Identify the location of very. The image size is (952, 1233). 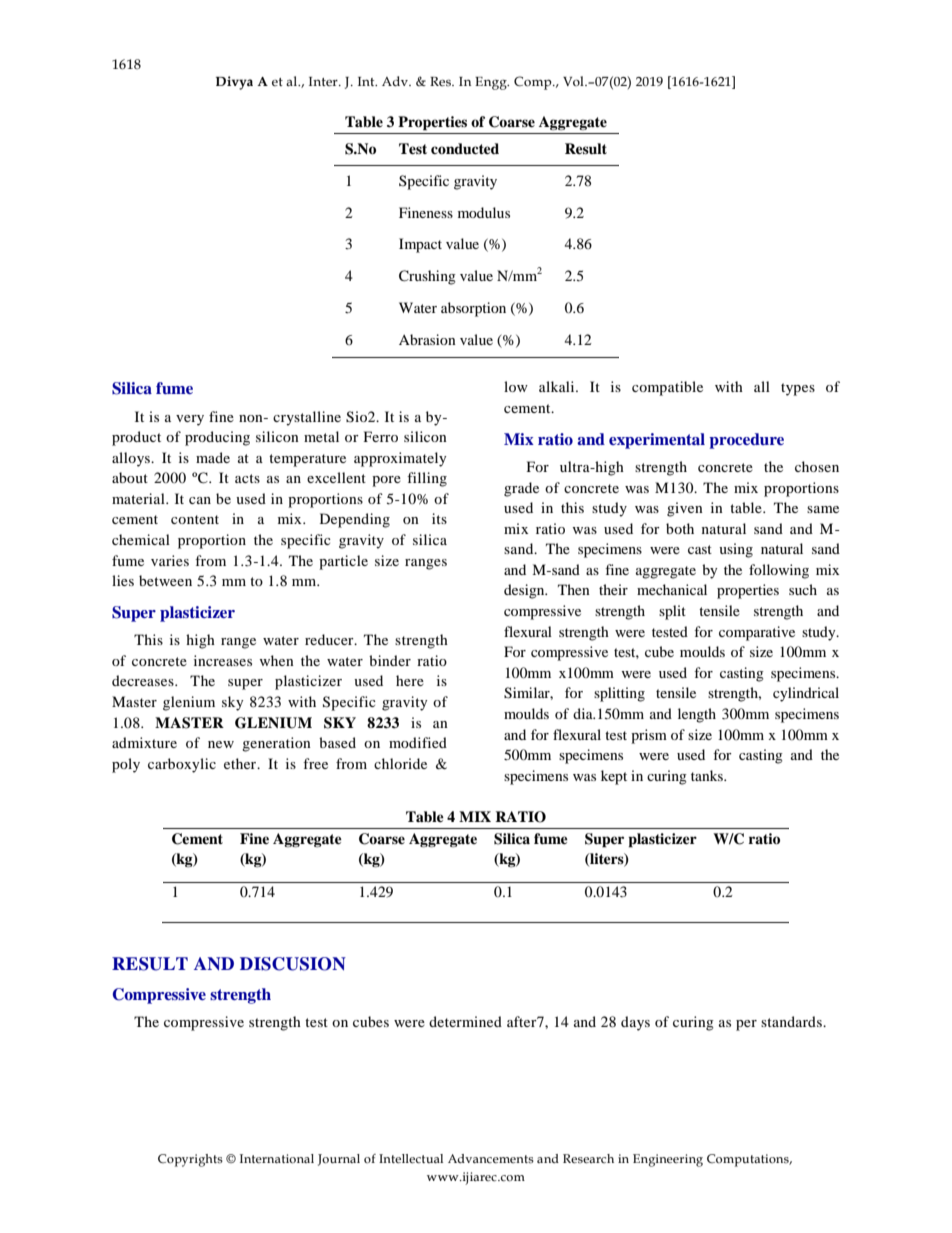
(190, 420).
